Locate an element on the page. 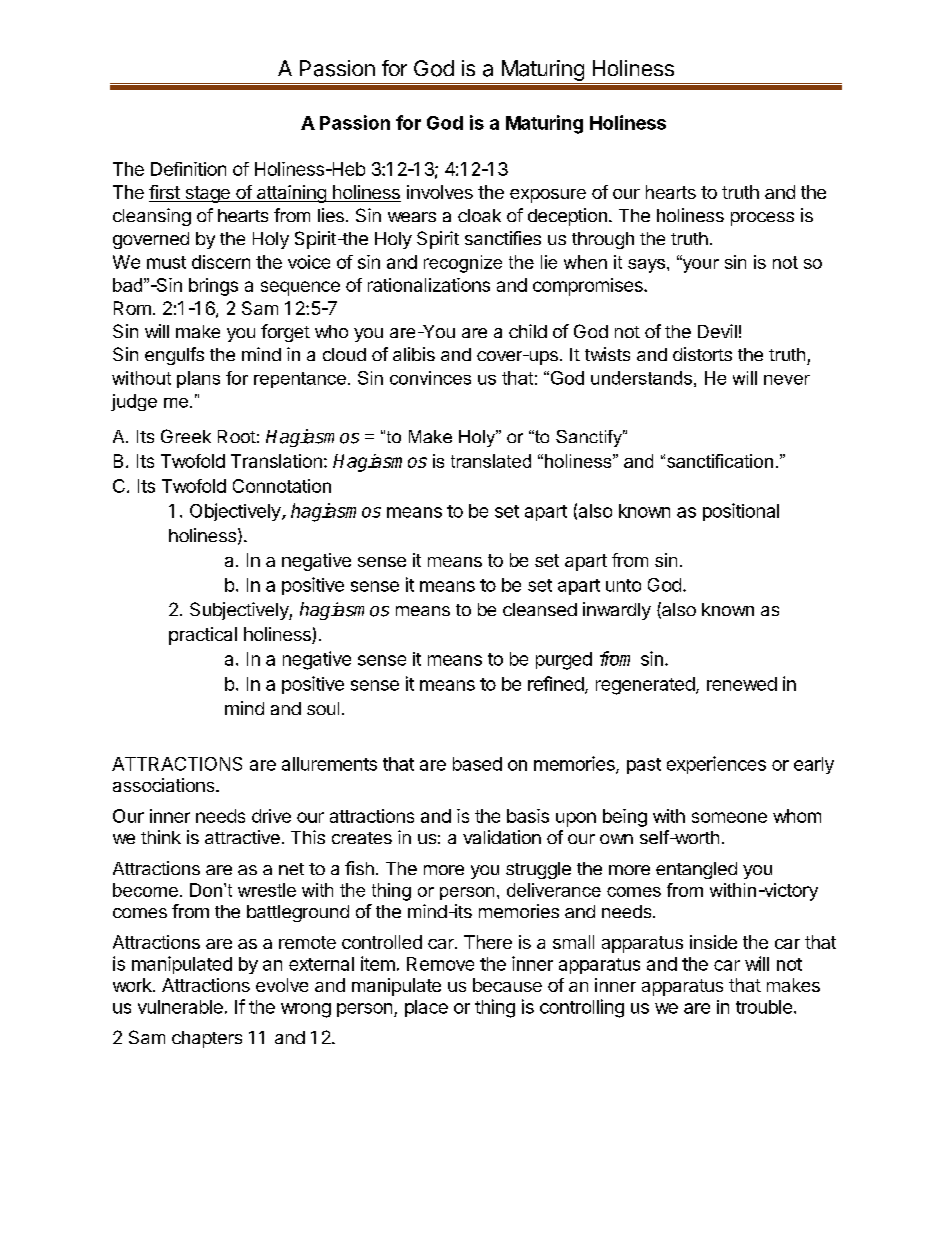 Image resolution: width=952 pixels, height=1233 pixels. cleansed is located at coordinates (540, 609).
